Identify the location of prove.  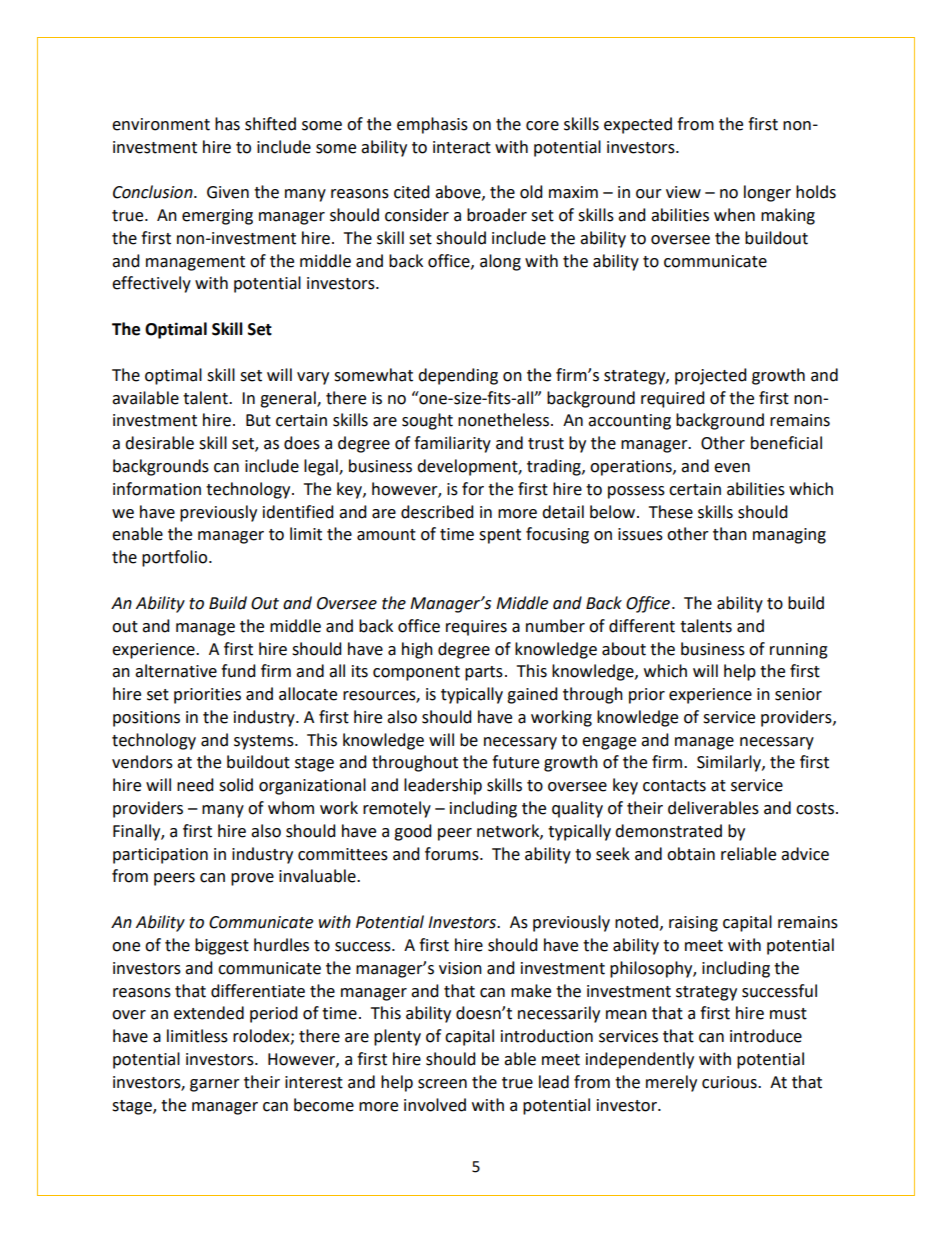
(252, 879).
